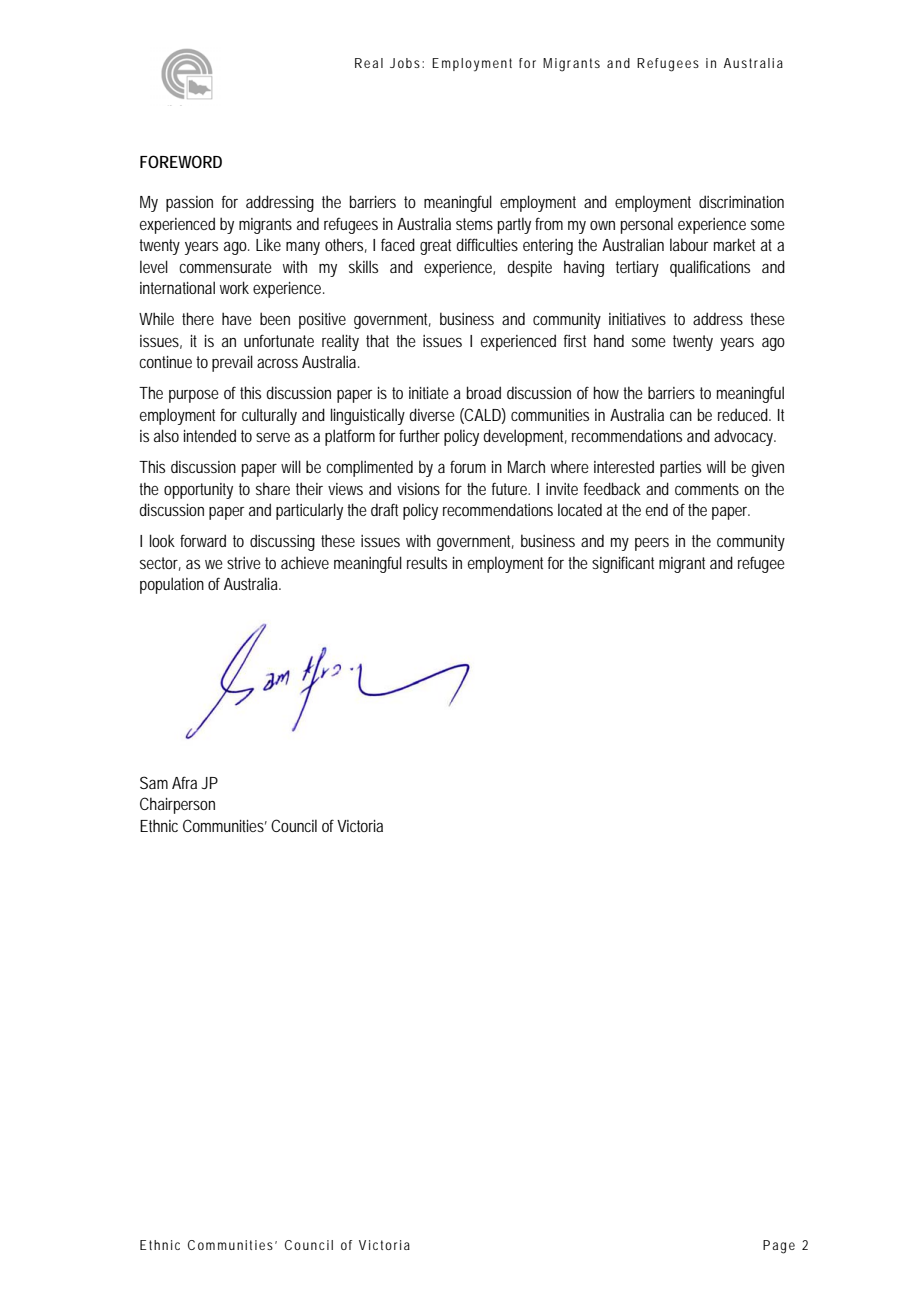  Describe the element at coordinates (652, 544) in the screenshot. I see `peers` at that location.
